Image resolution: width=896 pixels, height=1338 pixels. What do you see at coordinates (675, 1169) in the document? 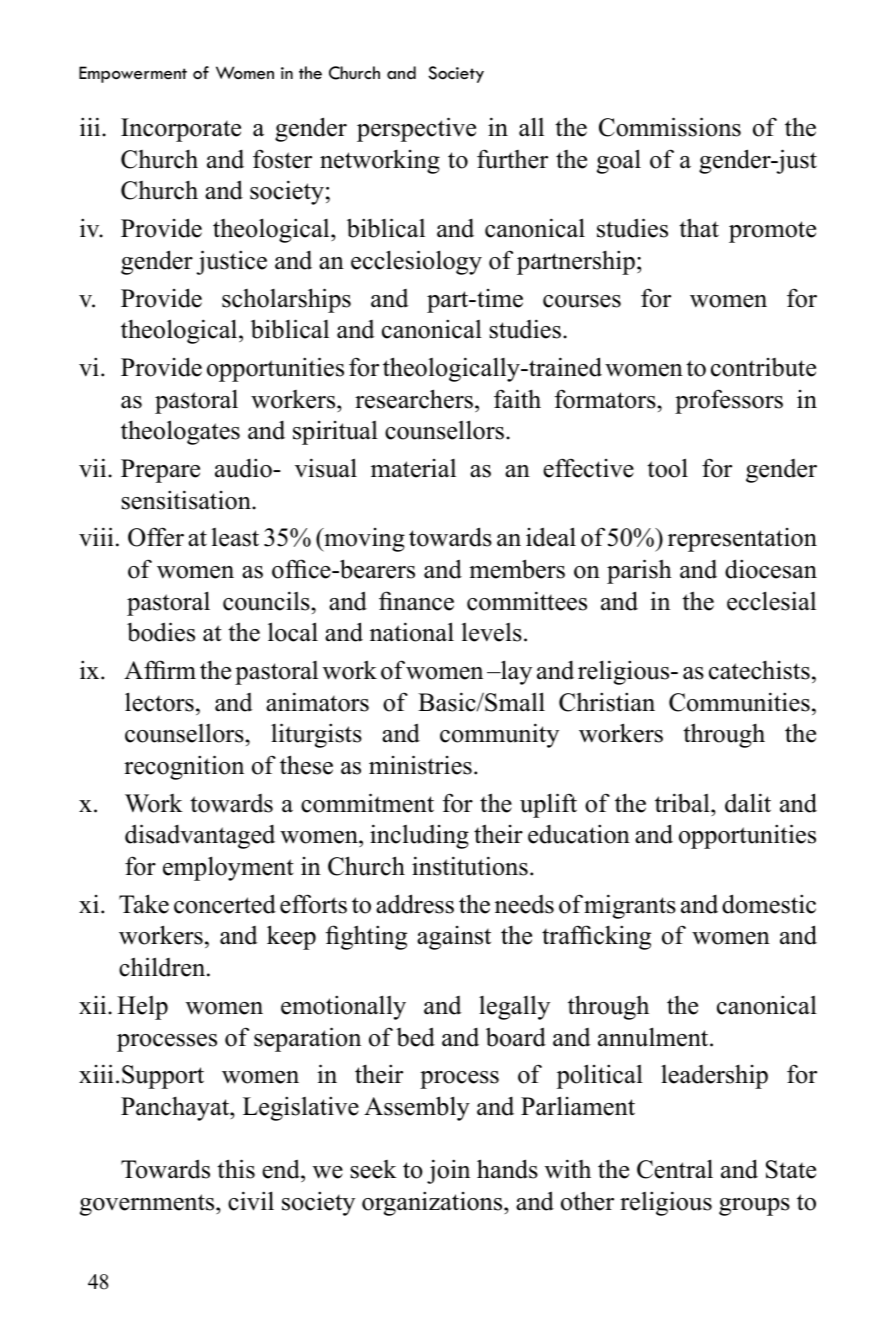
I see `Central` at bounding box center [675, 1169].
